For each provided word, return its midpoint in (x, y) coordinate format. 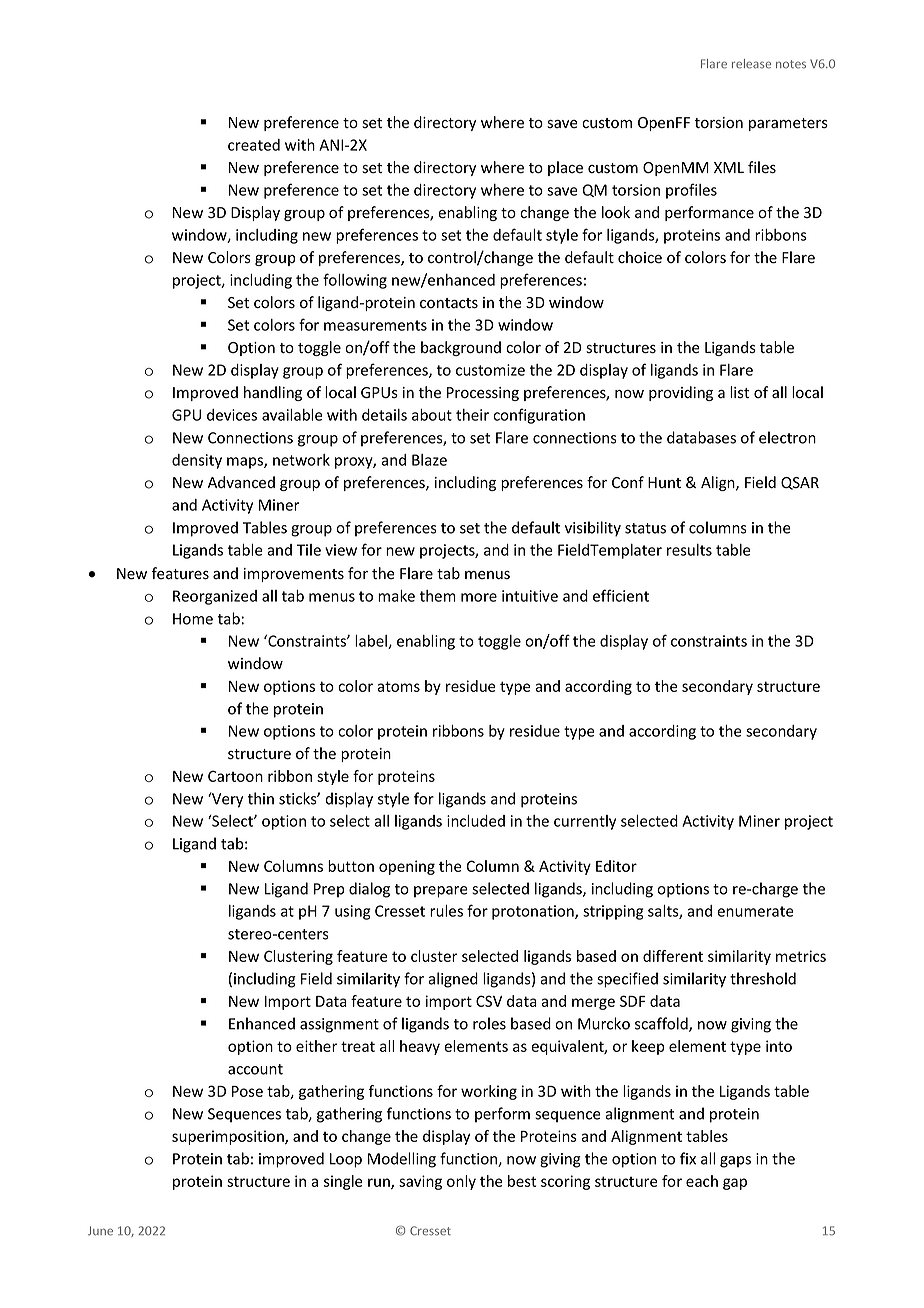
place (565, 168)
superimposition (229, 1137)
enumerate (755, 911)
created (254, 145)
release (751, 64)
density (197, 461)
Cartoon (235, 776)
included (476, 821)
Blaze (429, 460)
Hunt (664, 482)
